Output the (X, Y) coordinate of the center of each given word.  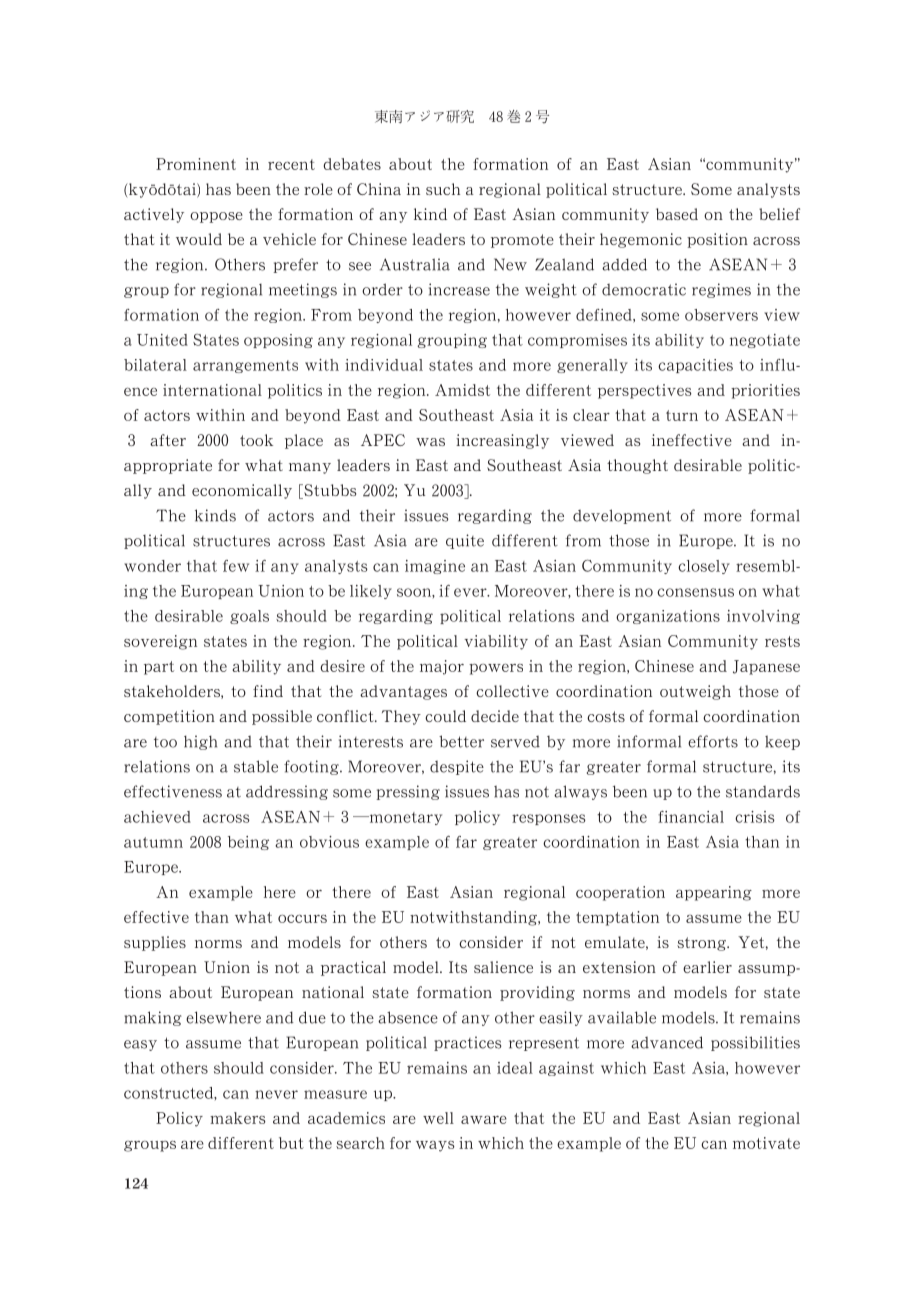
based (677, 214)
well (438, 1118)
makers (238, 1118)
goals (249, 617)
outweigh (695, 692)
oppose (216, 217)
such (443, 189)
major (442, 667)
